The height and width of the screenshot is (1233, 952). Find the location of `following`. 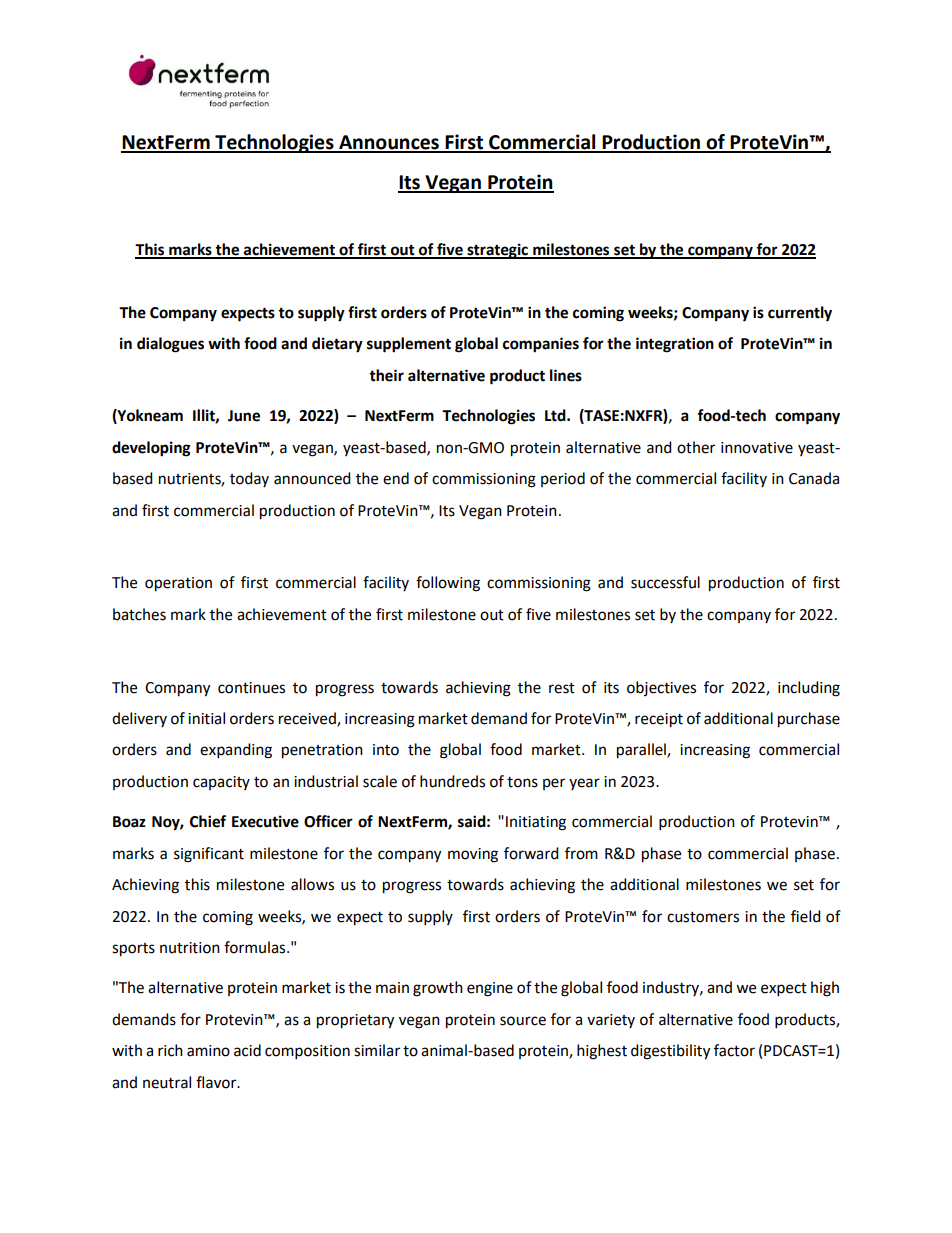

following is located at coordinates (448, 584).
